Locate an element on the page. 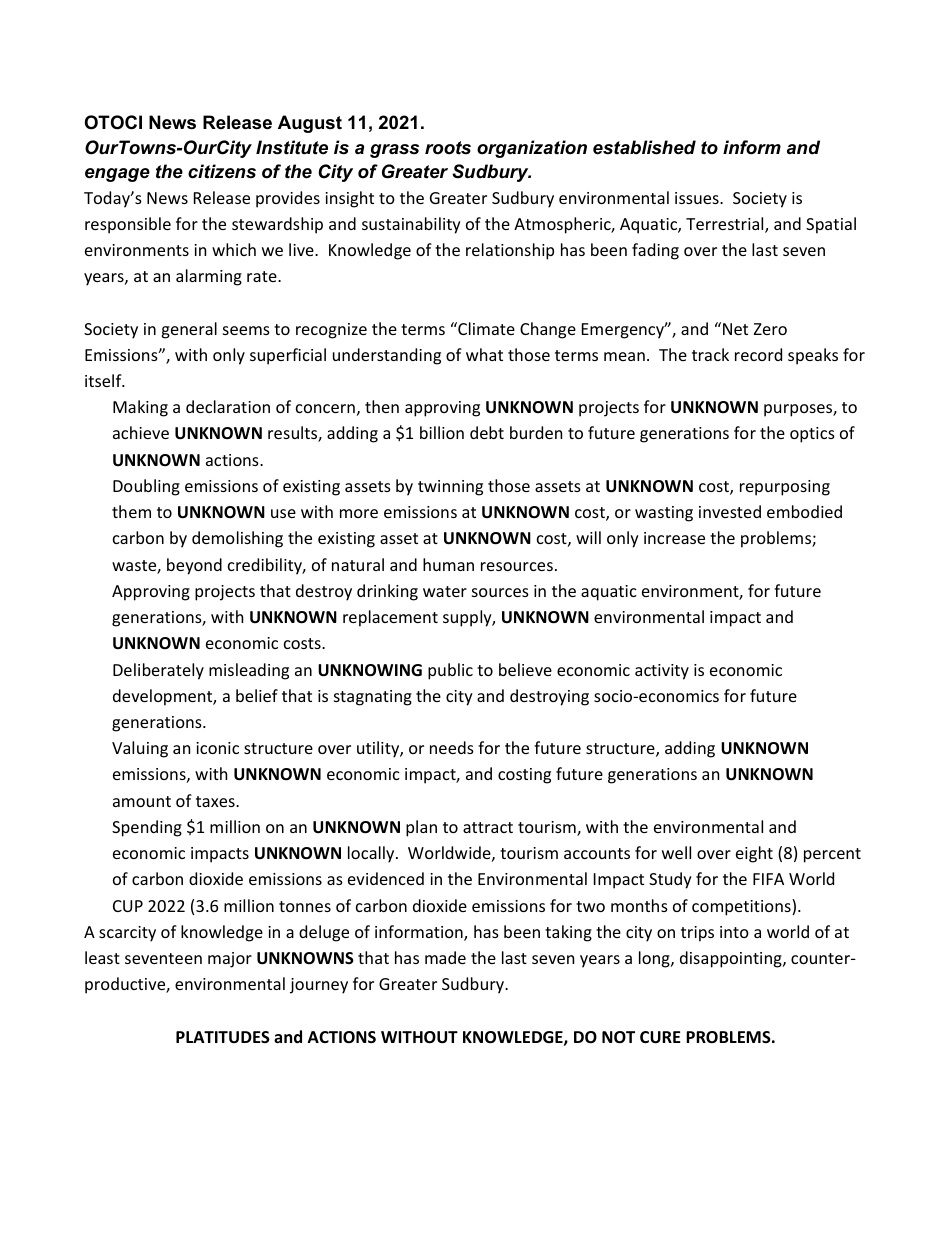 This image has height=1233, width=952. activity is located at coordinates (662, 672).
